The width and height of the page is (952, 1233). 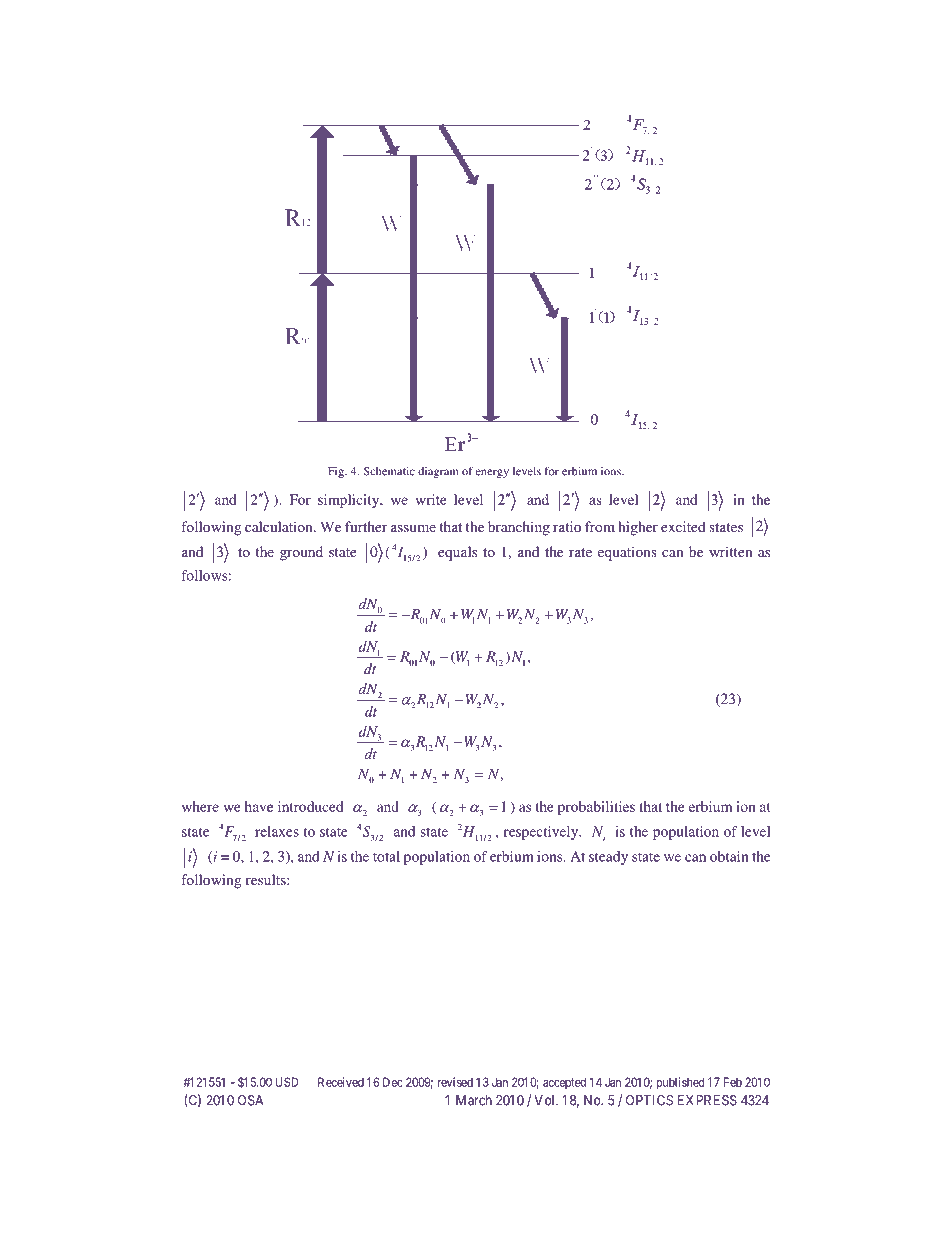 I want to click on energy, so click(x=492, y=473).
